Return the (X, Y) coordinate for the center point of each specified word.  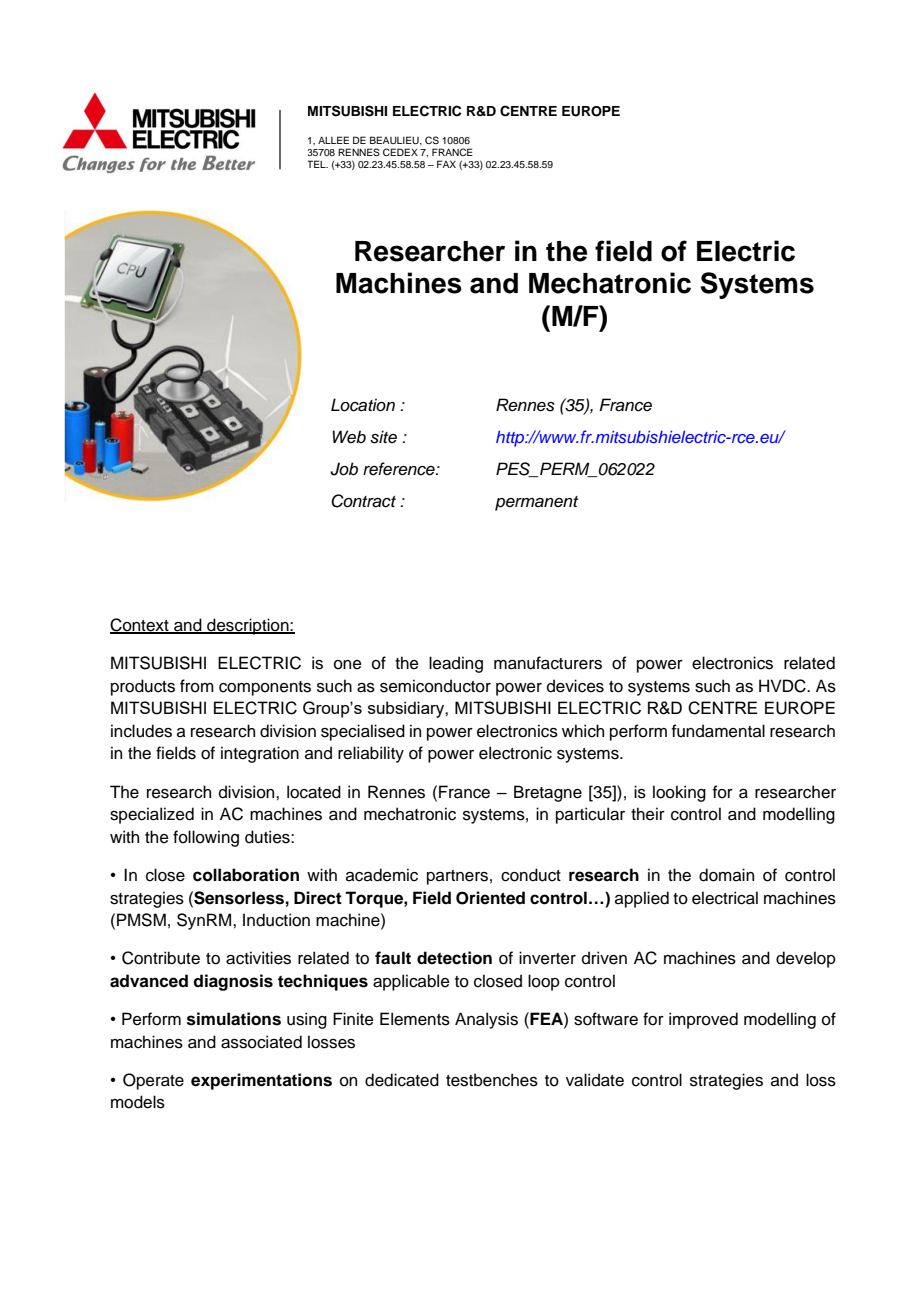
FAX (446, 164)
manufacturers (548, 663)
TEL (317, 164)
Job (344, 469)
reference (400, 469)
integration (260, 754)
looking (679, 793)
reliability (371, 754)
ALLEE (333, 140)
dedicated (402, 1080)
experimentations (261, 1081)
